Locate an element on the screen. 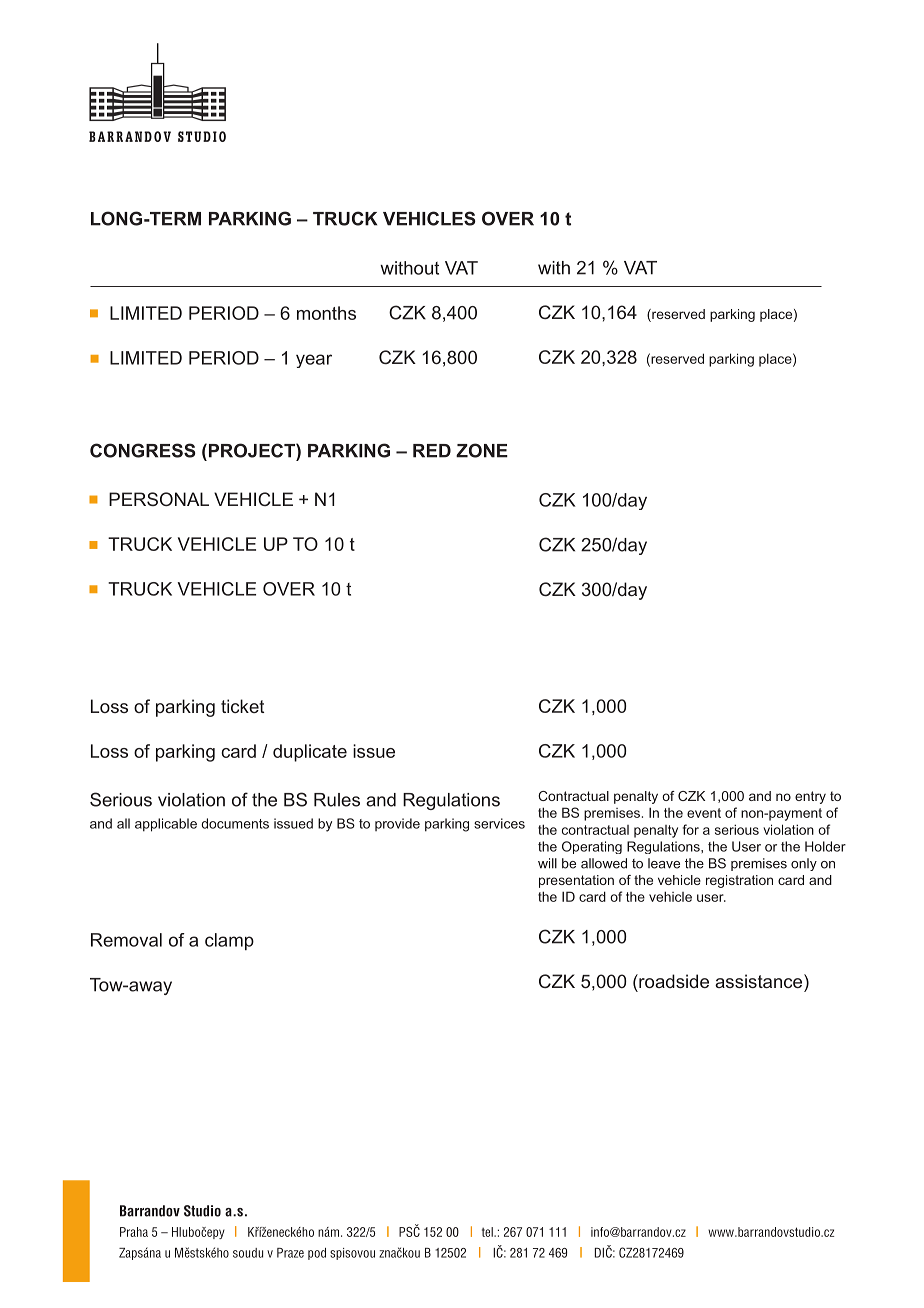 This screenshot has width=924, height=1308. PERSONAL is located at coordinates (159, 499).
